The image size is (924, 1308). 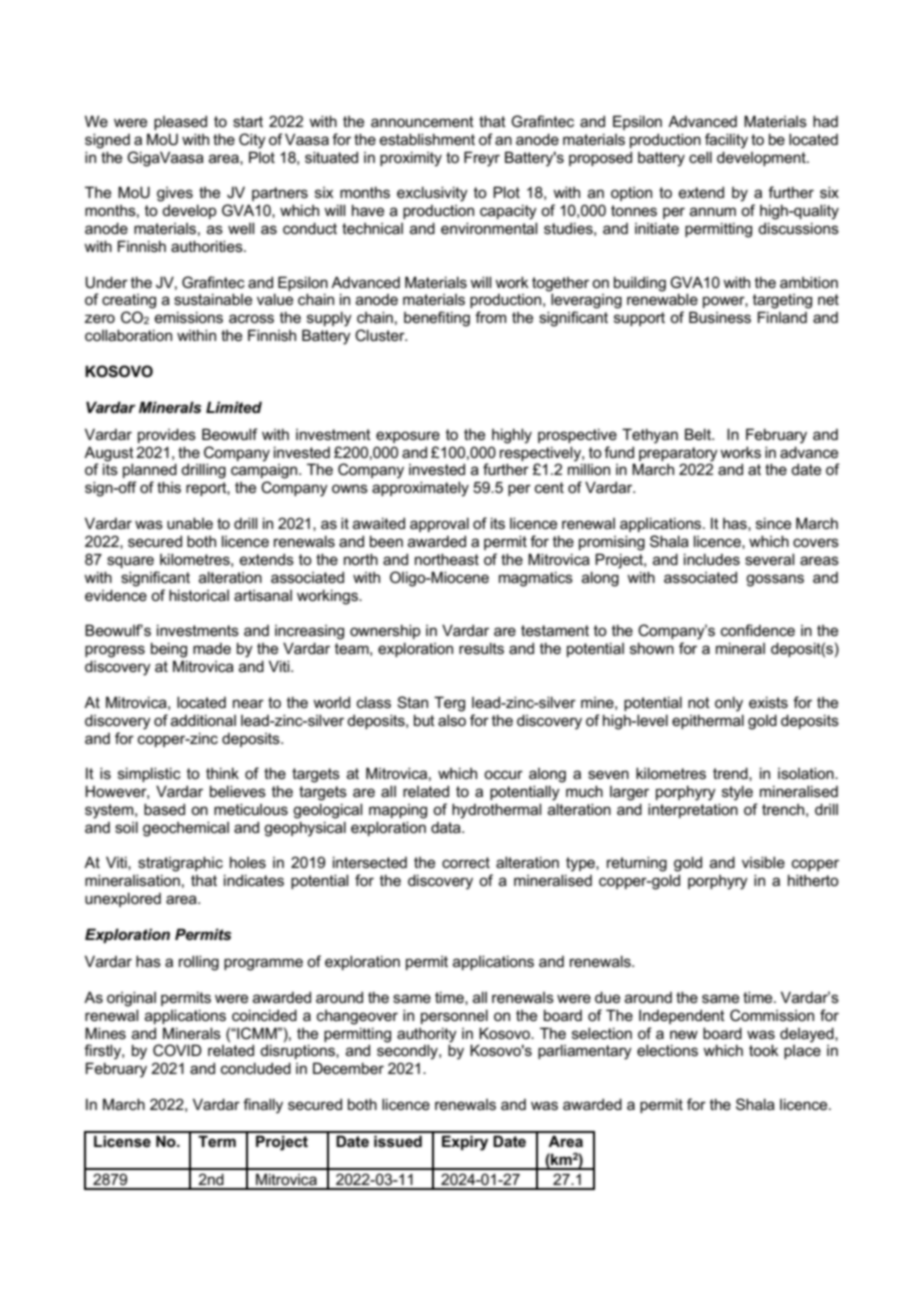 What do you see at coordinates (217, 1141) in the page?
I see `Term` at bounding box center [217, 1141].
